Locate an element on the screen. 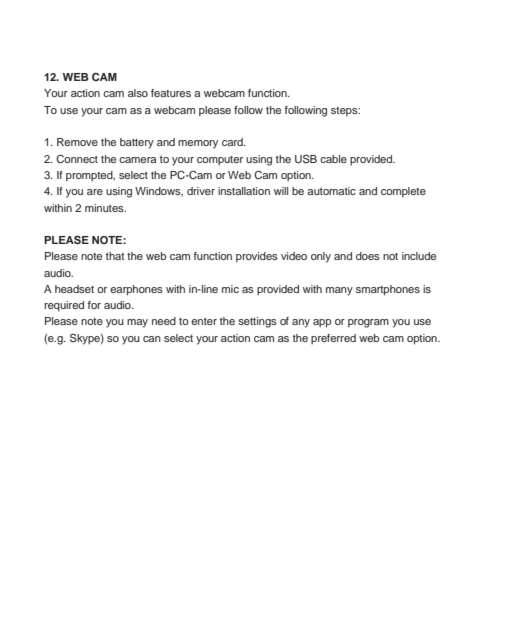  cable is located at coordinates (333, 159).
